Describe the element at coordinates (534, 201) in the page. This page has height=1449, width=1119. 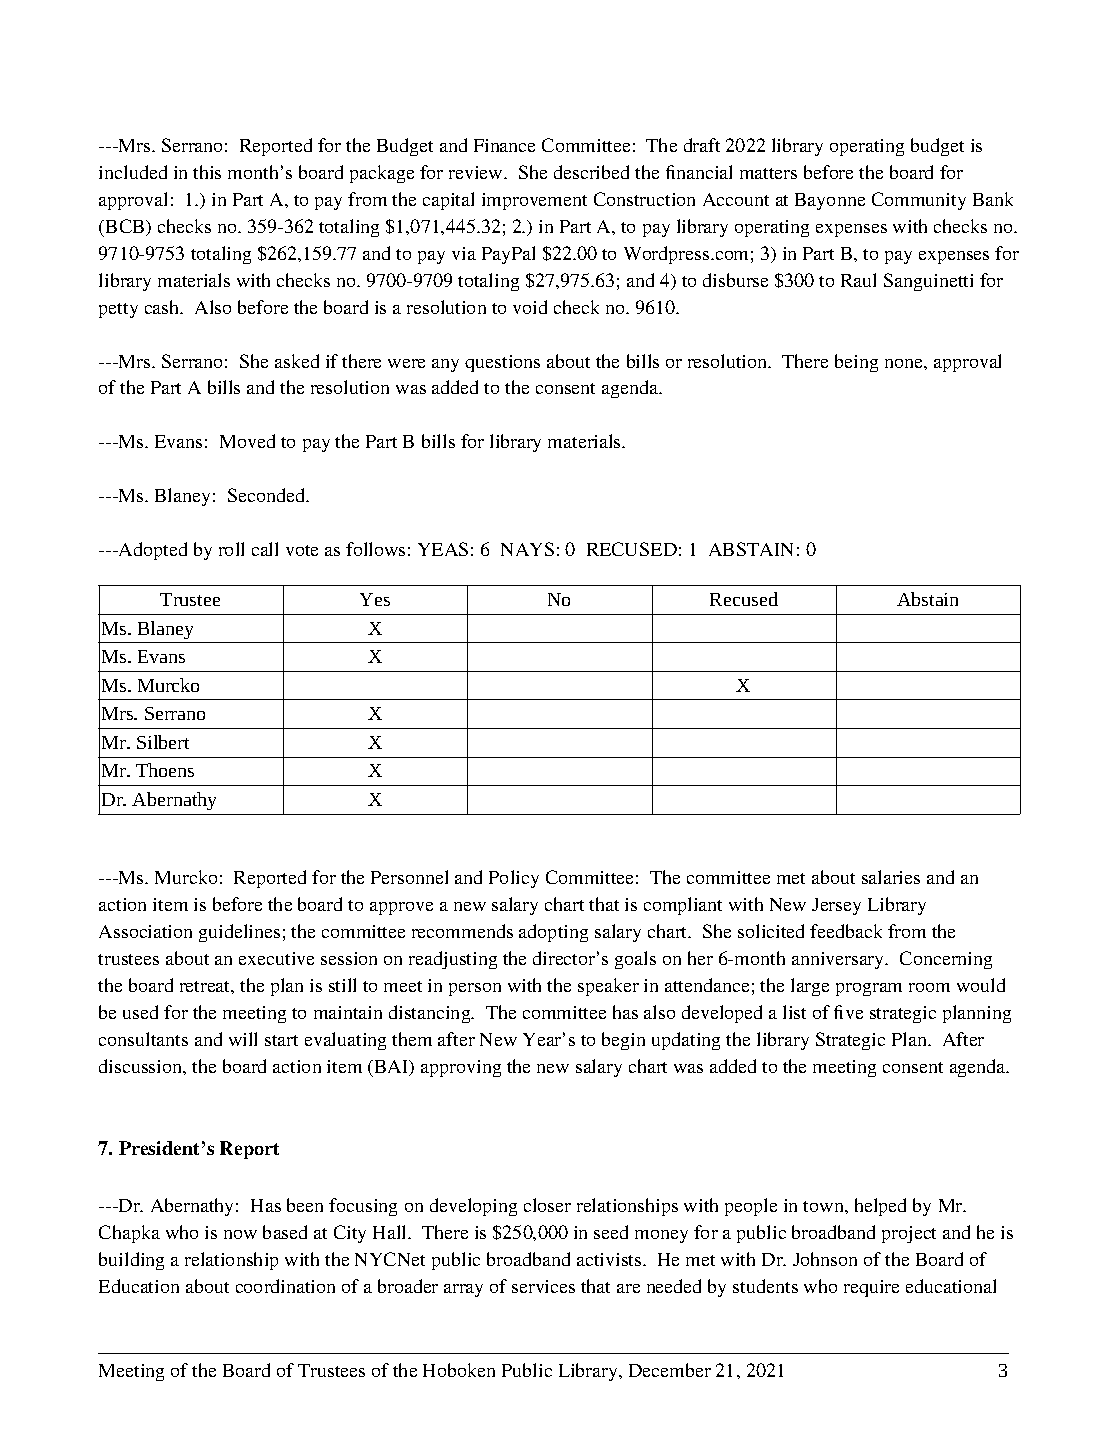
I see `improvement` at that location.
